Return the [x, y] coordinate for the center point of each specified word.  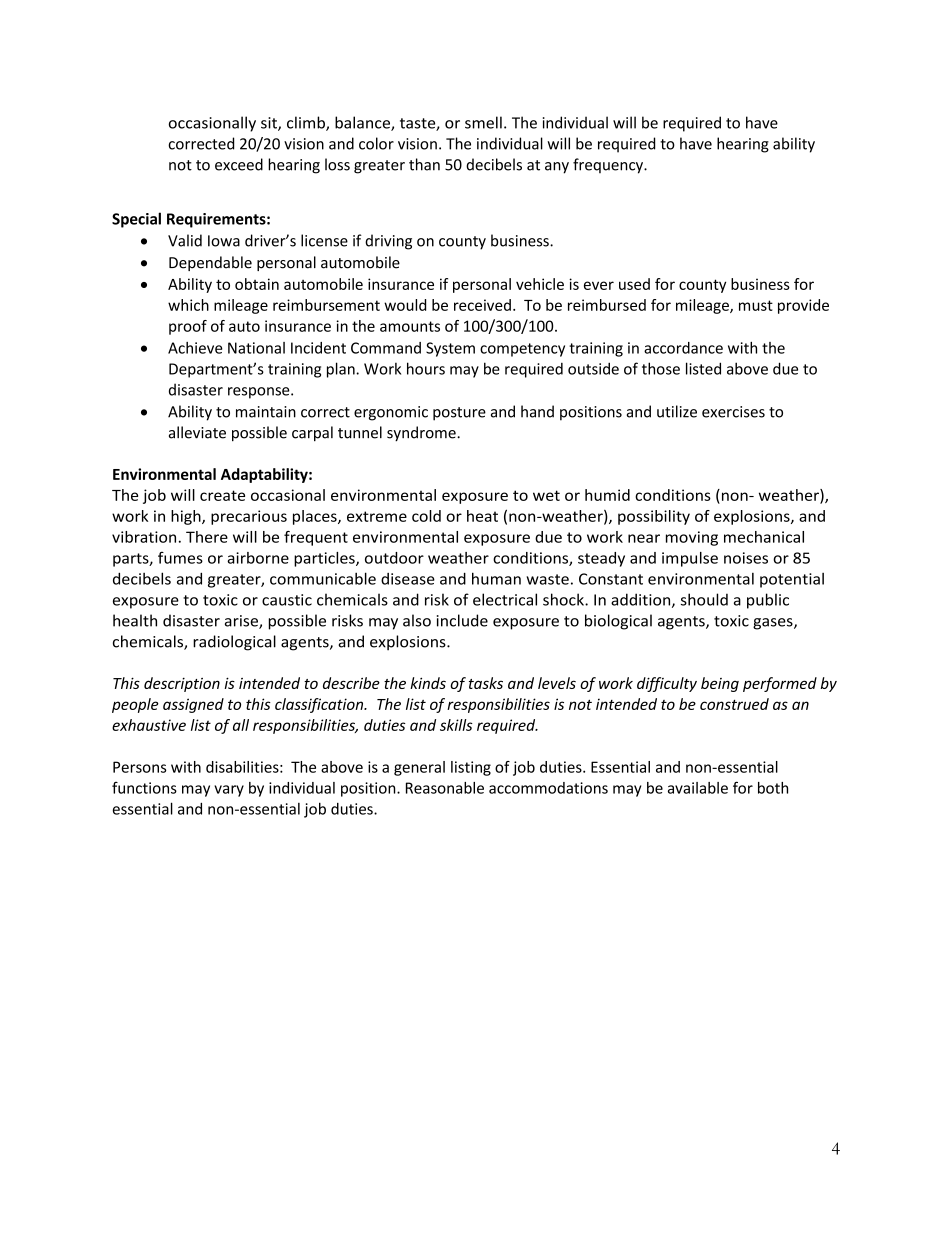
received [482, 305]
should [704, 599]
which [188, 305]
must [756, 305]
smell [483, 122]
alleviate [197, 432]
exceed [239, 164]
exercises [733, 412]
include [462, 620]
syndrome [422, 434]
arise [242, 622]
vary [229, 791]
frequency [609, 166]
